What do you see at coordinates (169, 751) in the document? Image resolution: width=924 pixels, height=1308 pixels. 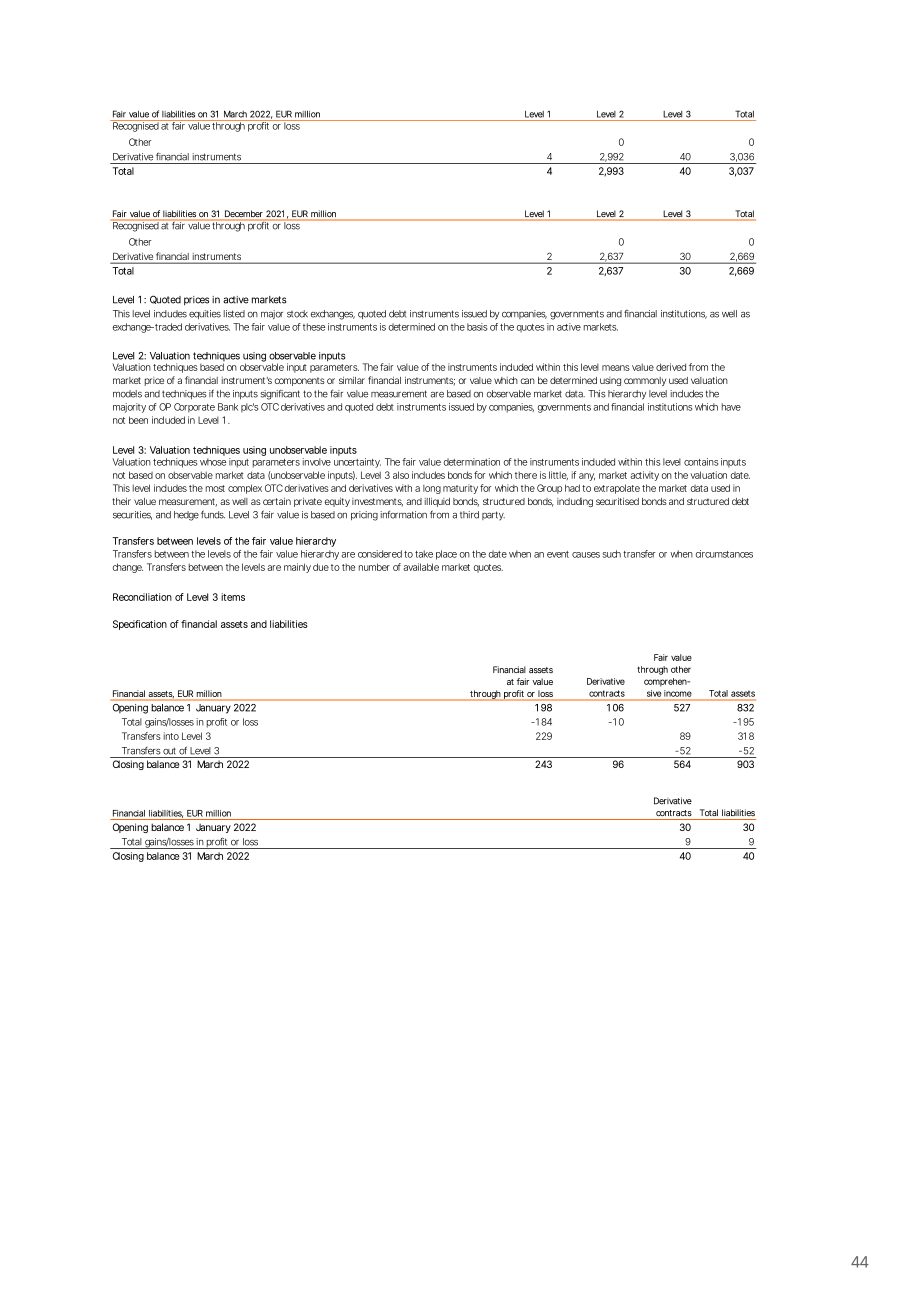 I see `out` at bounding box center [169, 751].
